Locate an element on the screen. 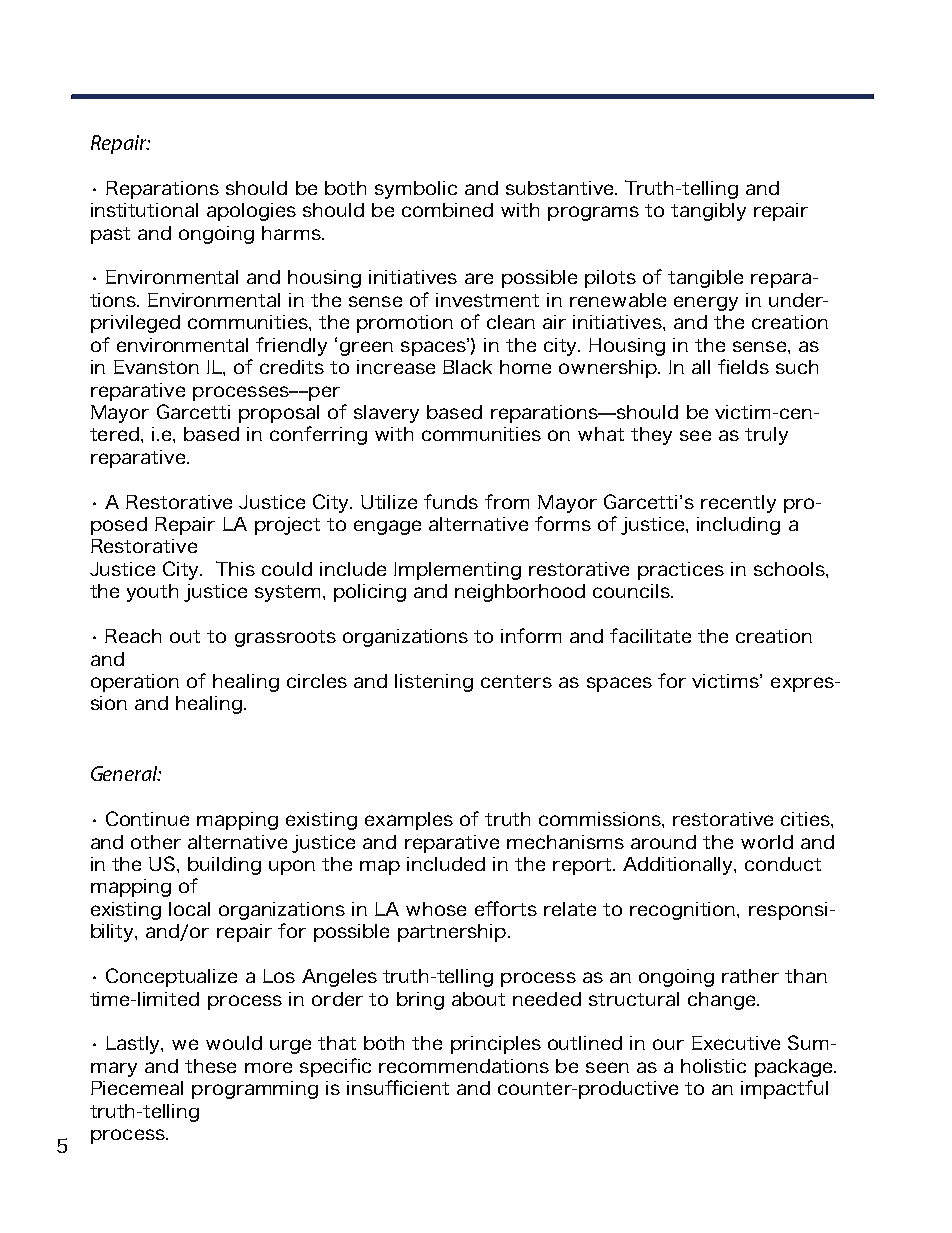 This screenshot has width=952, height=1233. tangibly is located at coordinates (708, 212).
